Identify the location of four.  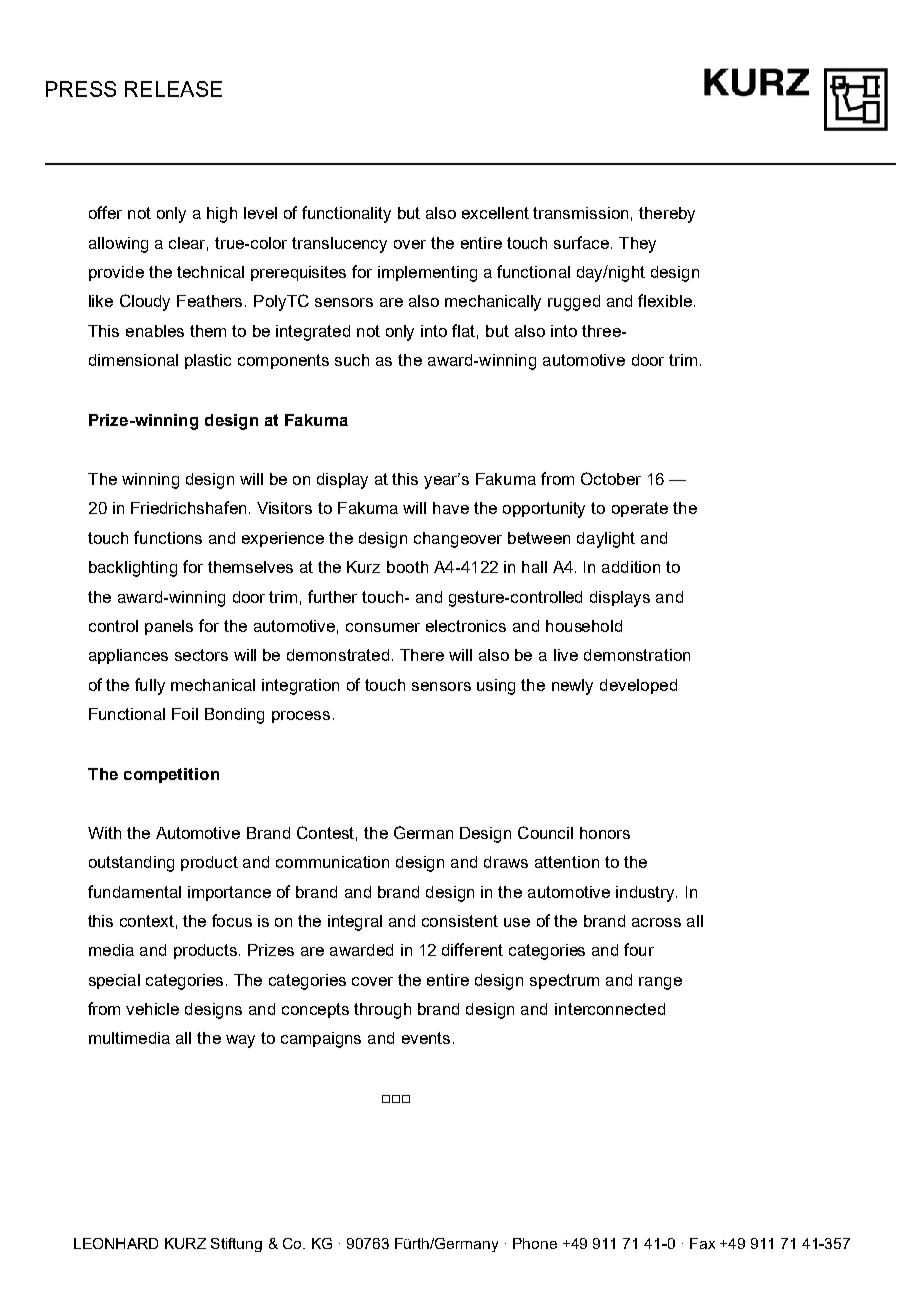
(639, 949).
